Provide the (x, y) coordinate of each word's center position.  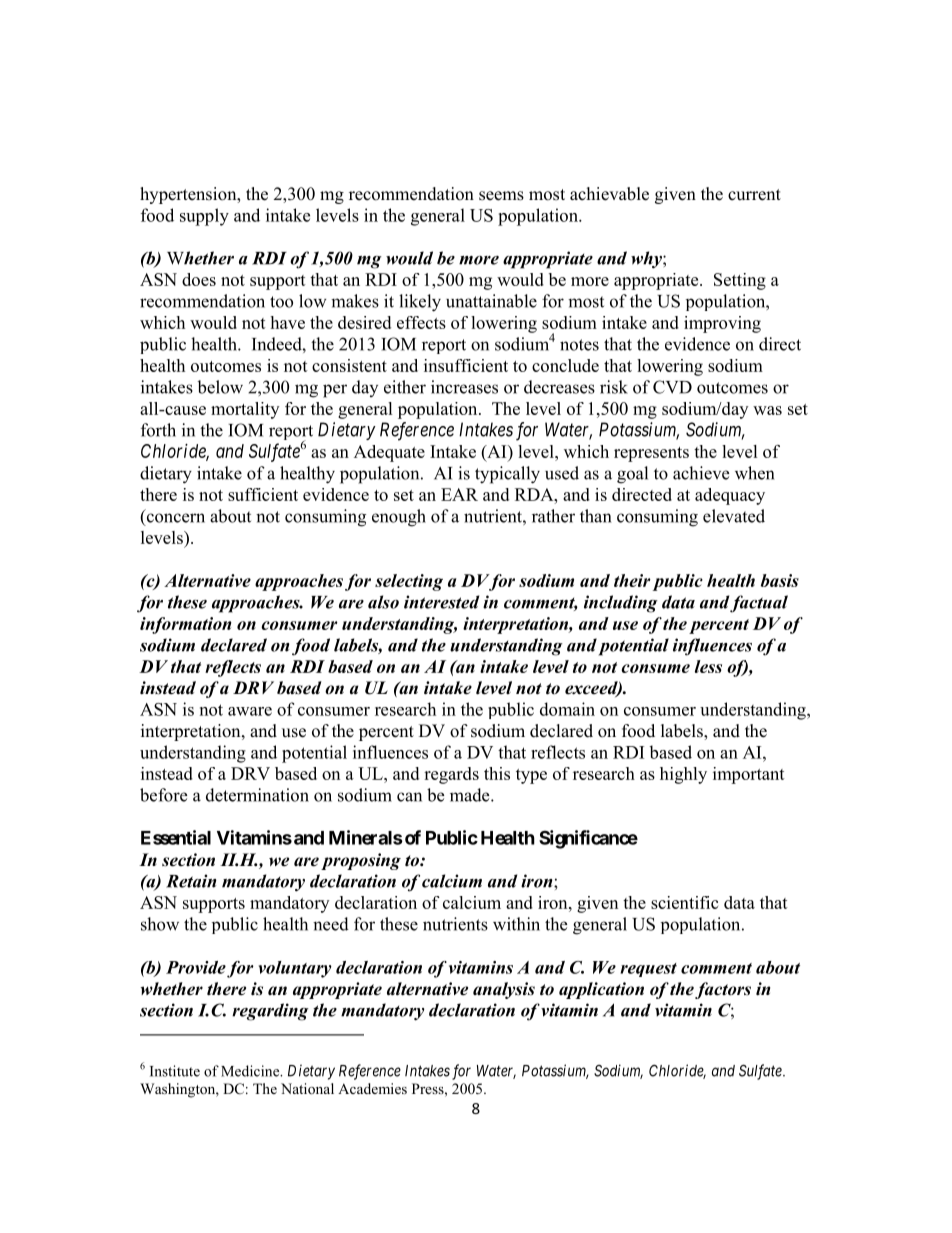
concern (174, 519)
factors (723, 990)
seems (501, 196)
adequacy (730, 496)
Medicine (251, 1071)
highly (683, 775)
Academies (372, 1088)
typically (507, 475)
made (471, 795)
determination (257, 795)
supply (204, 217)
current (754, 195)
